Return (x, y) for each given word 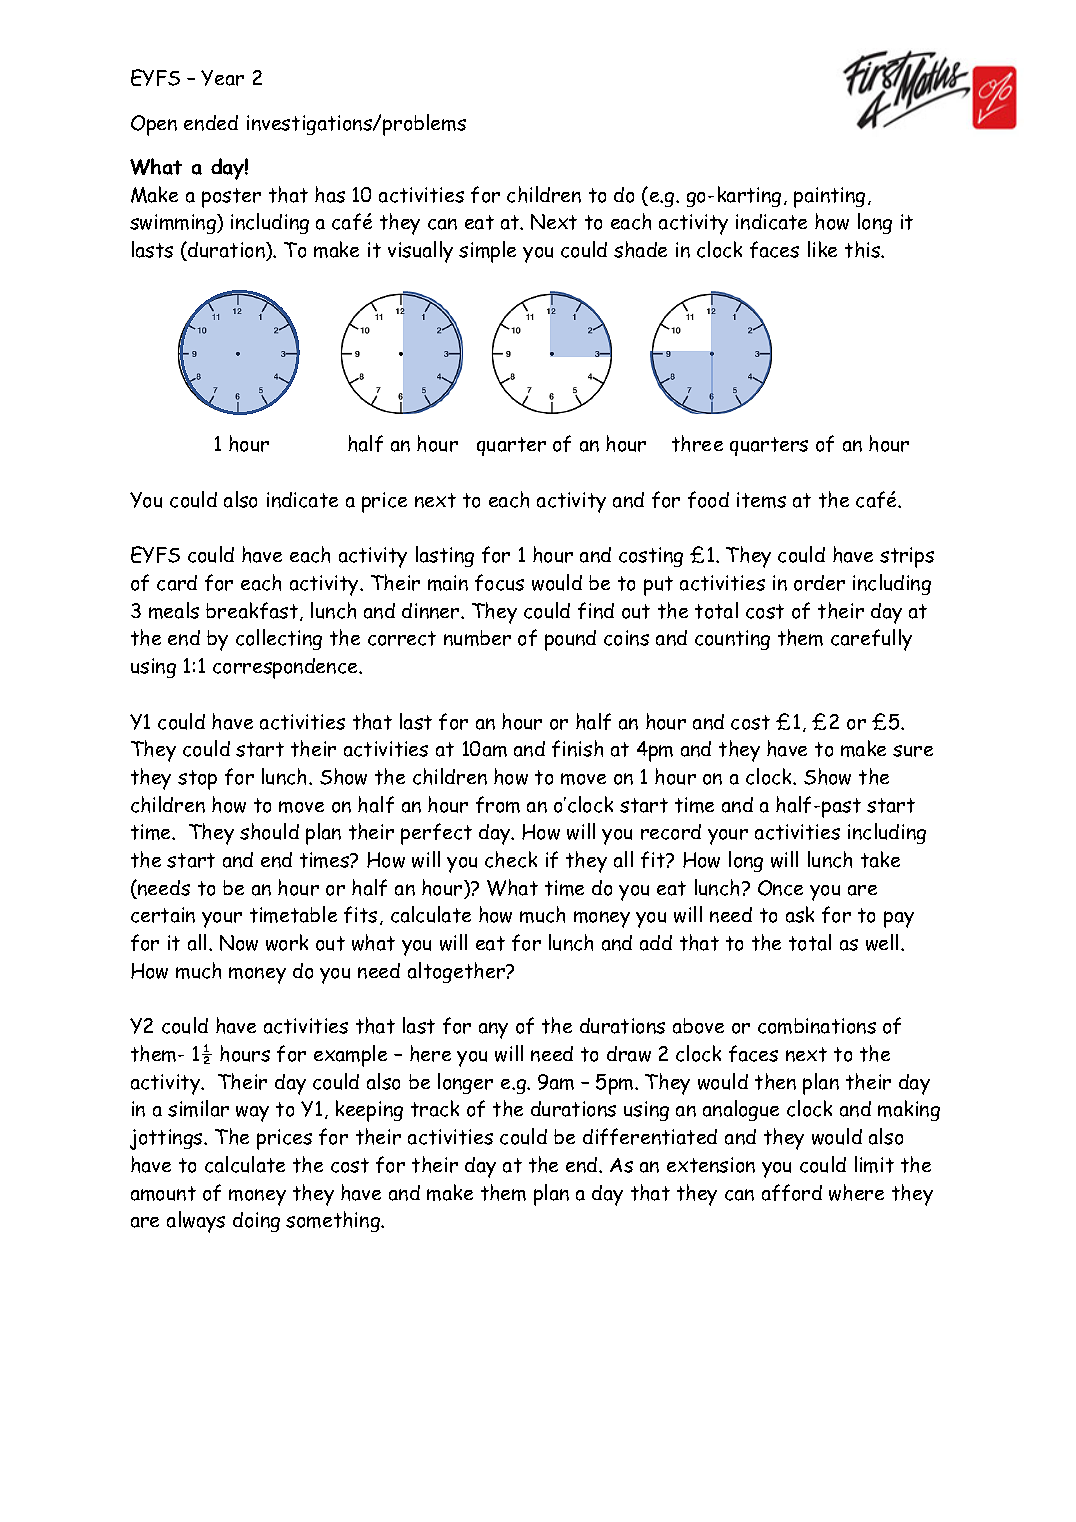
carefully (871, 640)
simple (487, 252)
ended (211, 123)
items (761, 500)
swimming (174, 224)
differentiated (650, 1136)
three (697, 443)
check (511, 859)
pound (570, 640)
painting (829, 197)
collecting (279, 639)
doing (256, 1222)
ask (800, 914)
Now (239, 943)
